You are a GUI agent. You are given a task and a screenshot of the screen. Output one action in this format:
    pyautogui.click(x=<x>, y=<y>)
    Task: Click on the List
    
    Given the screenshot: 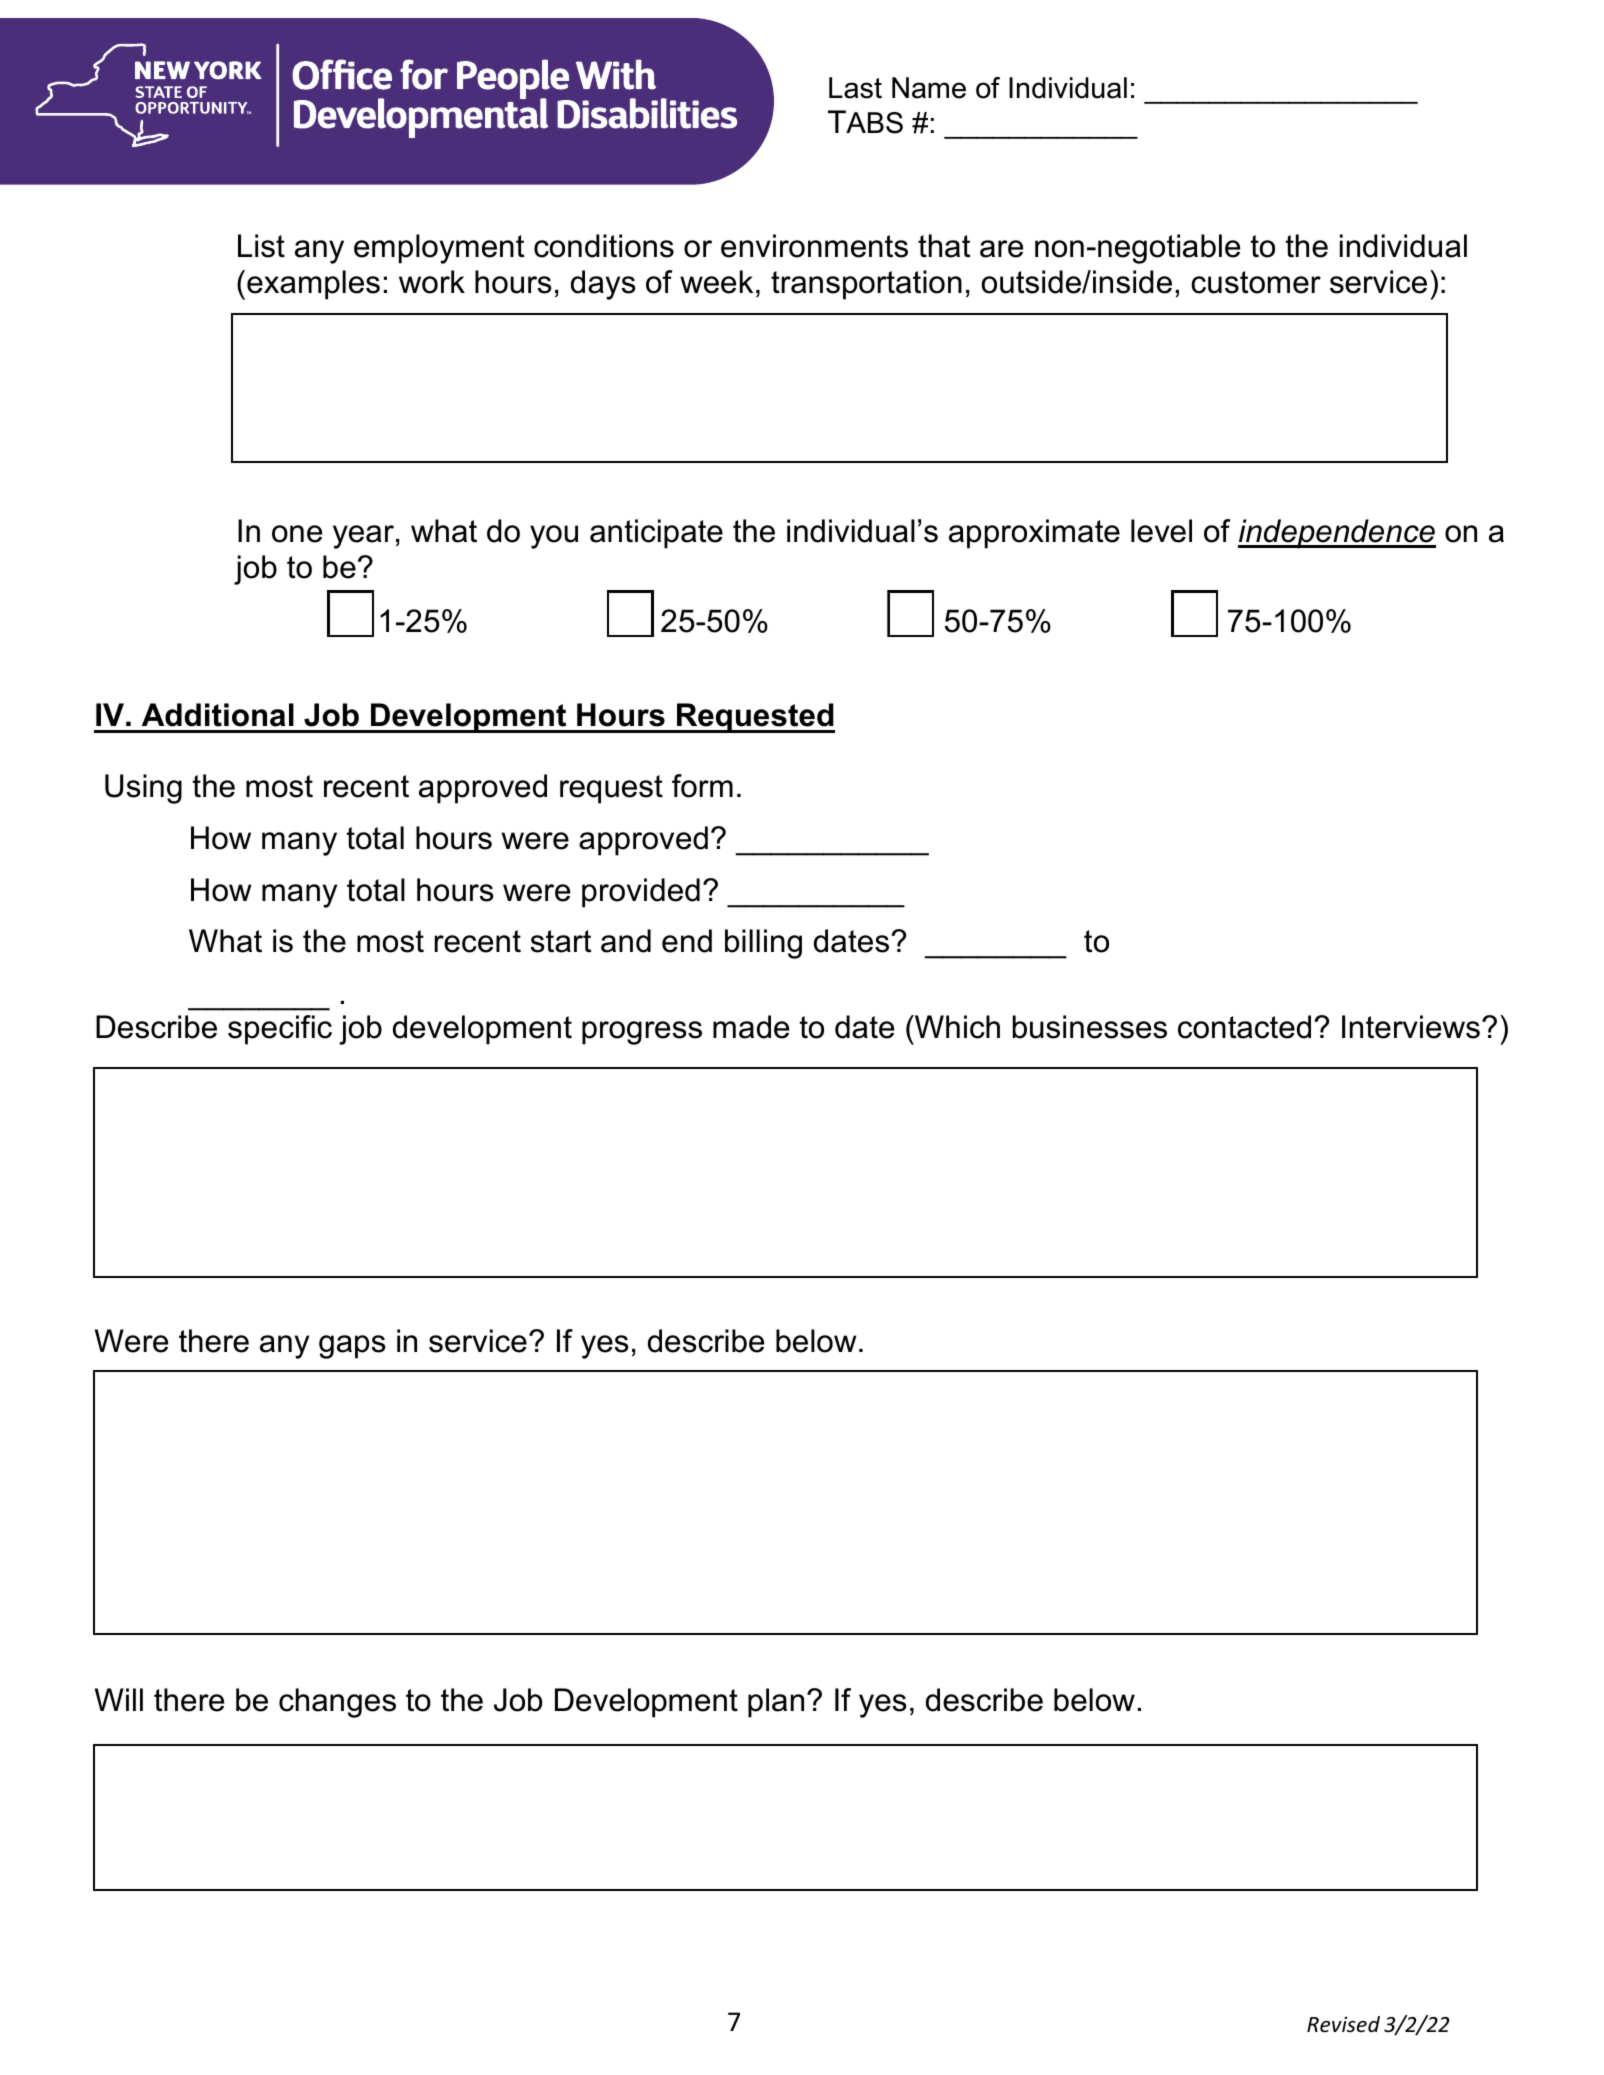 What is the action you would take?
    pyautogui.click(x=261, y=246)
